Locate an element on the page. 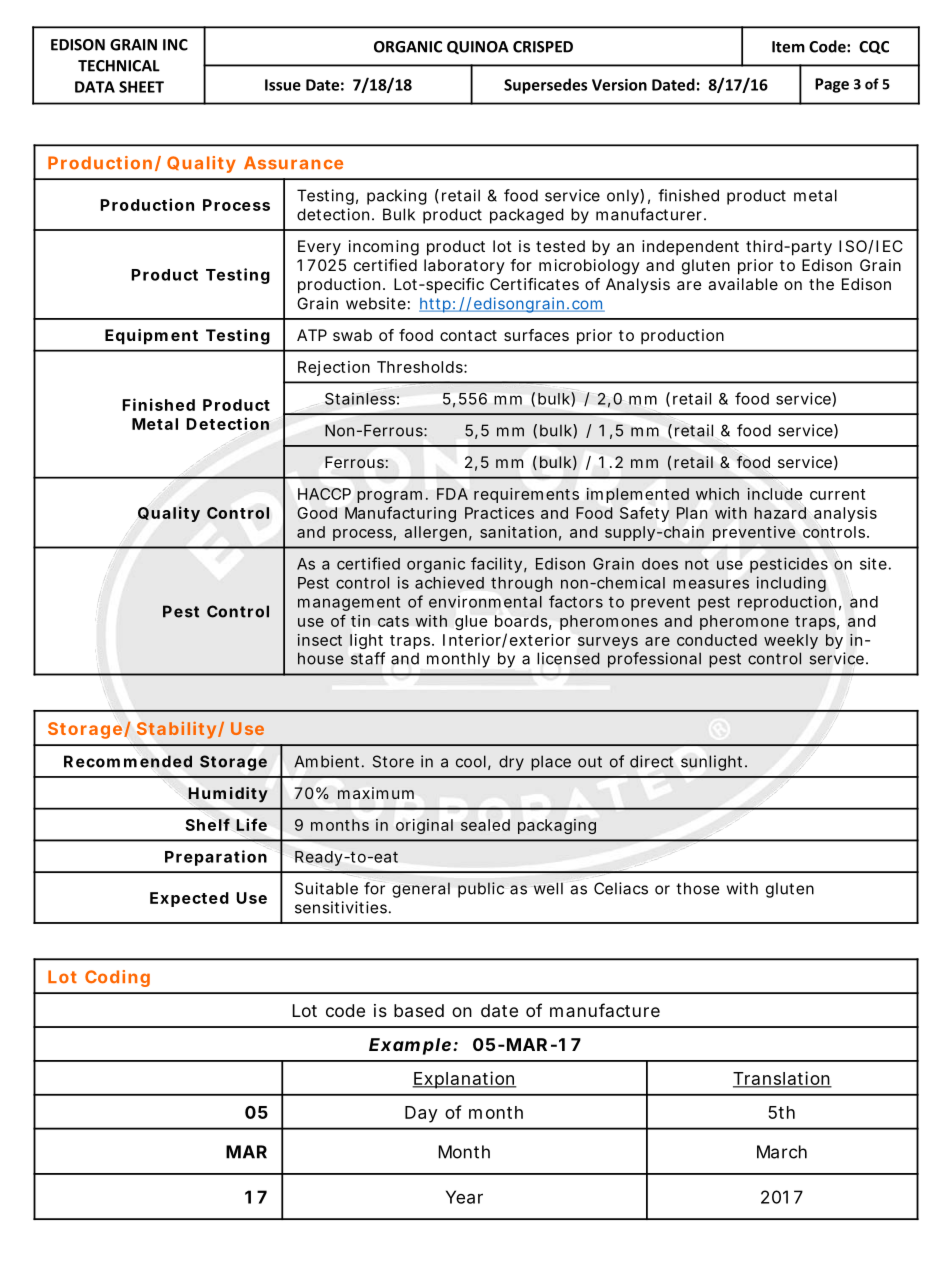  swab is located at coordinates (352, 335).
